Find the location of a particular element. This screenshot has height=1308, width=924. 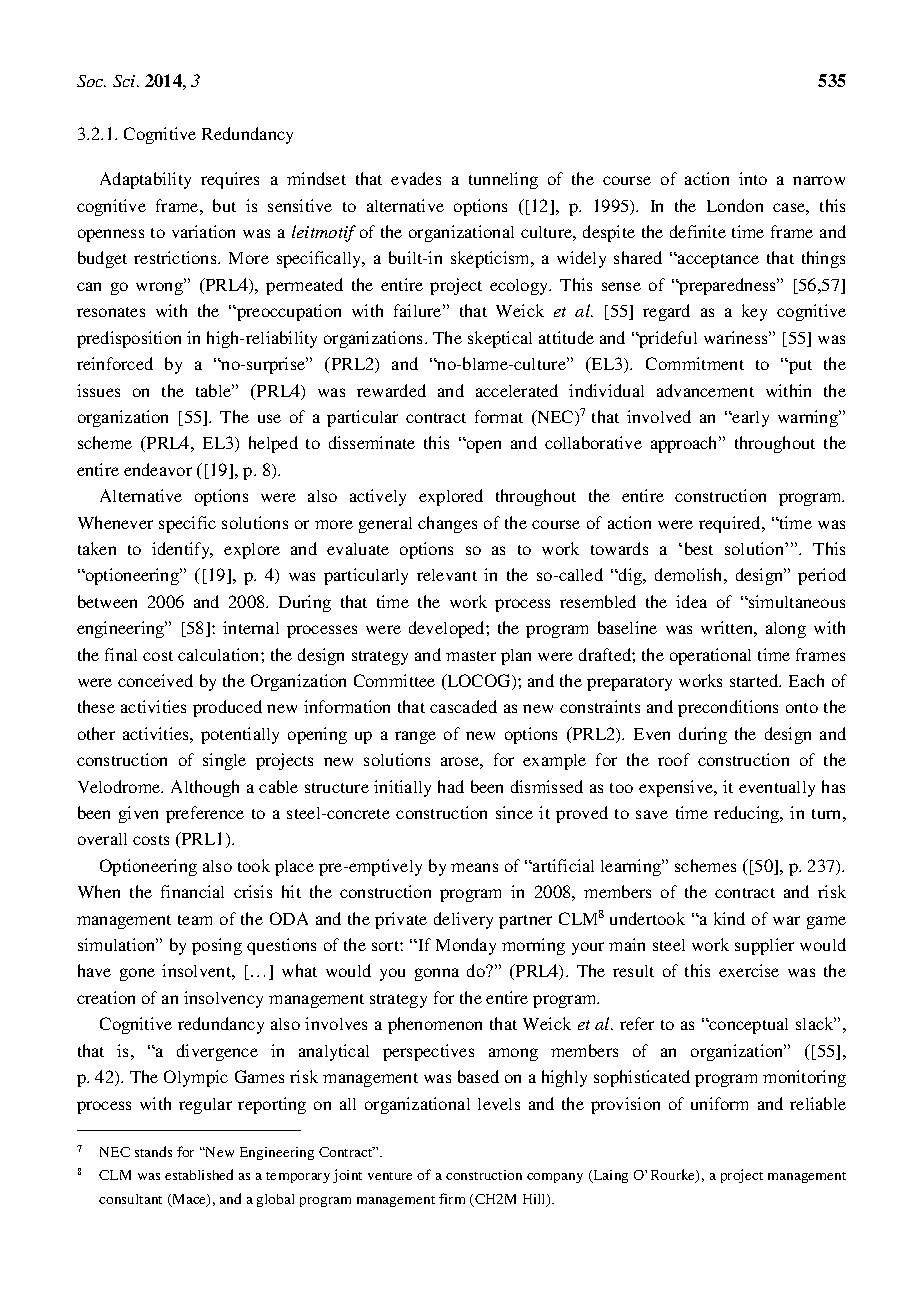

early is located at coordinates (750, 419).
